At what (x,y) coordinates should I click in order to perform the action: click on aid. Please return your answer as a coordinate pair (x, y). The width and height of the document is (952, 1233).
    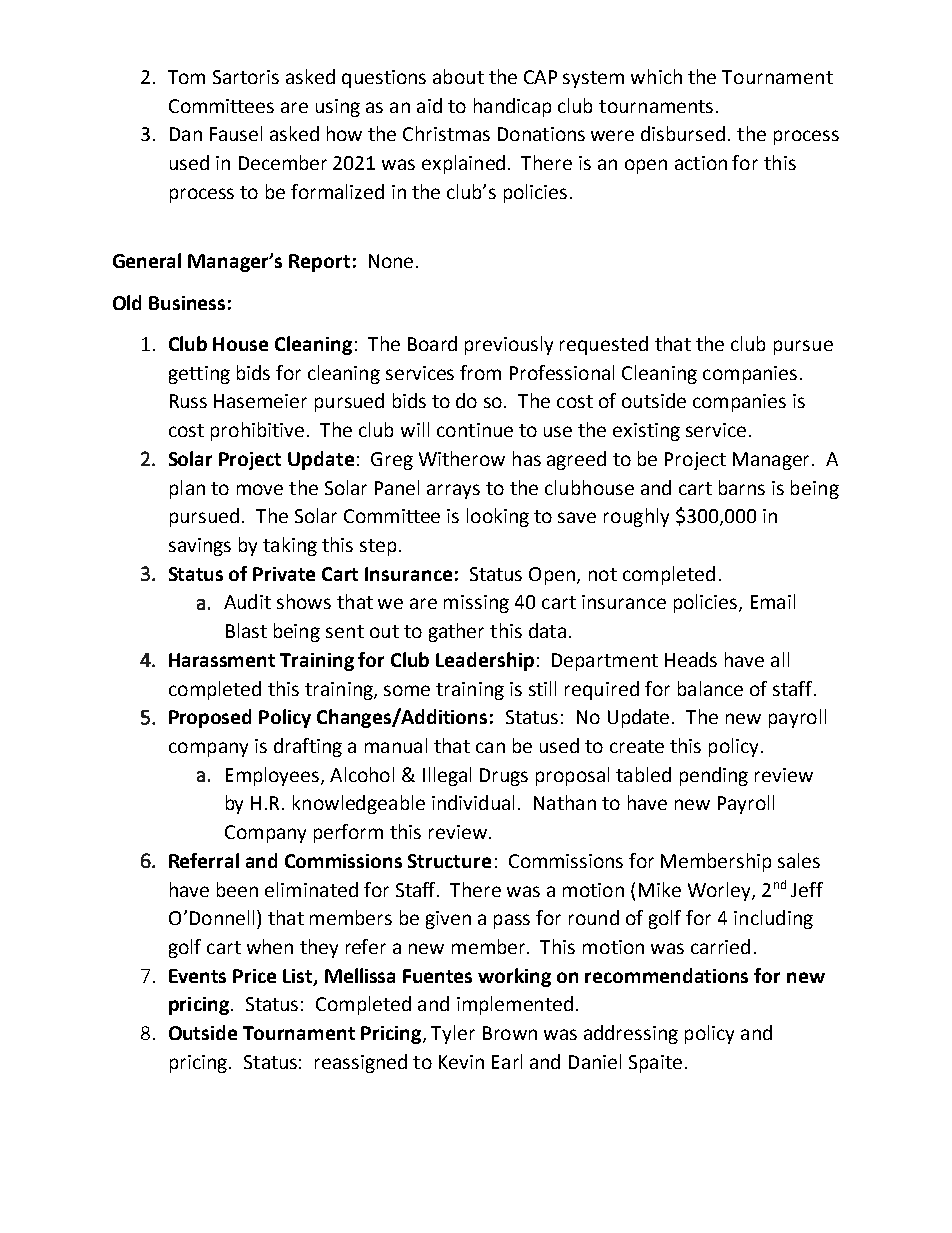
    Looking at the image, I should click on (429, 105).
